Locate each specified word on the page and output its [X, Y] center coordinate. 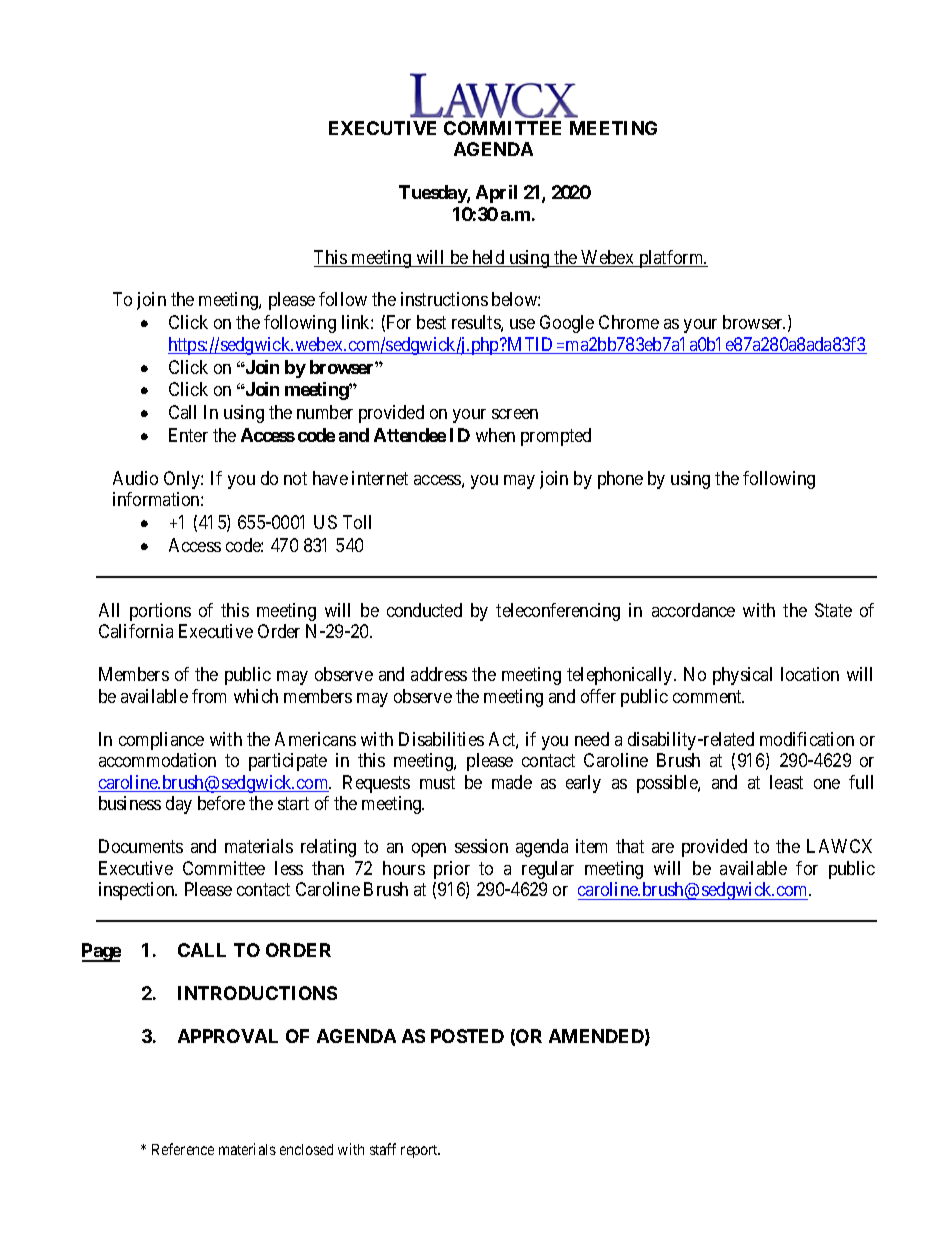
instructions [444, 299]
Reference [183, 1149]
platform [671, 259]
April [496, 194]
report [420, 1151]
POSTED [467, 1036]
